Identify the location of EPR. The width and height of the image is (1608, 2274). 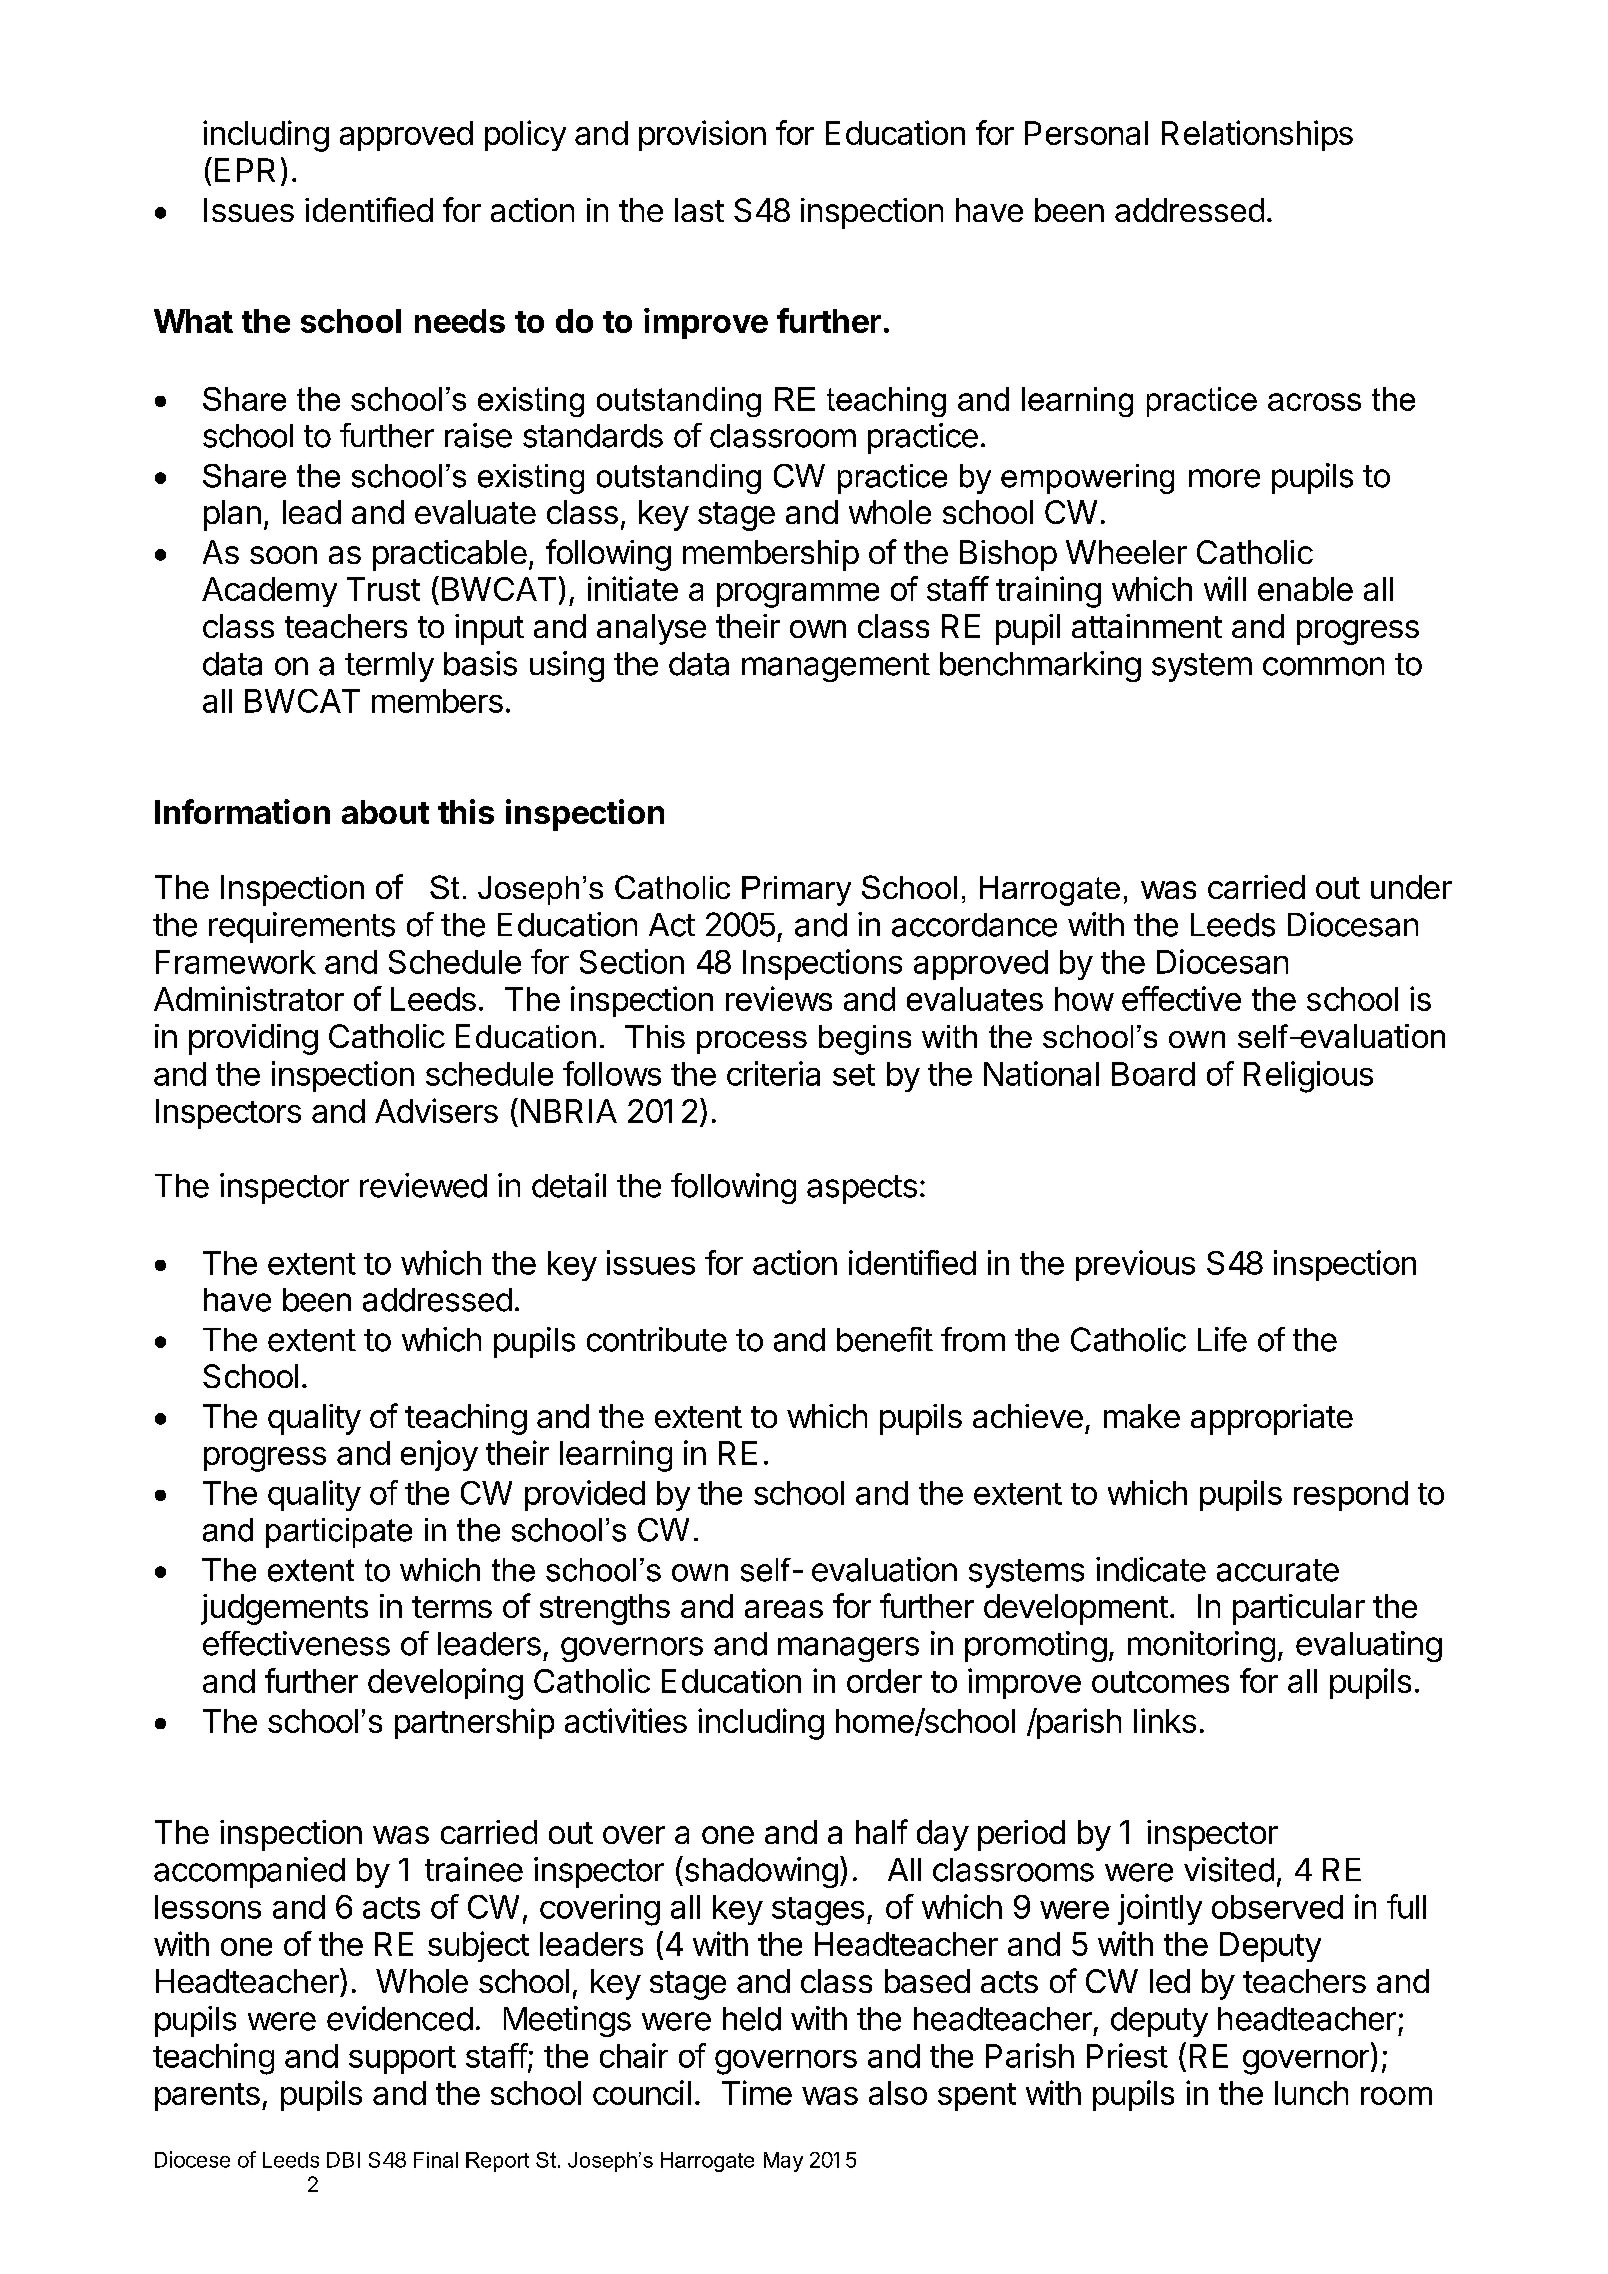
(245, 170).
